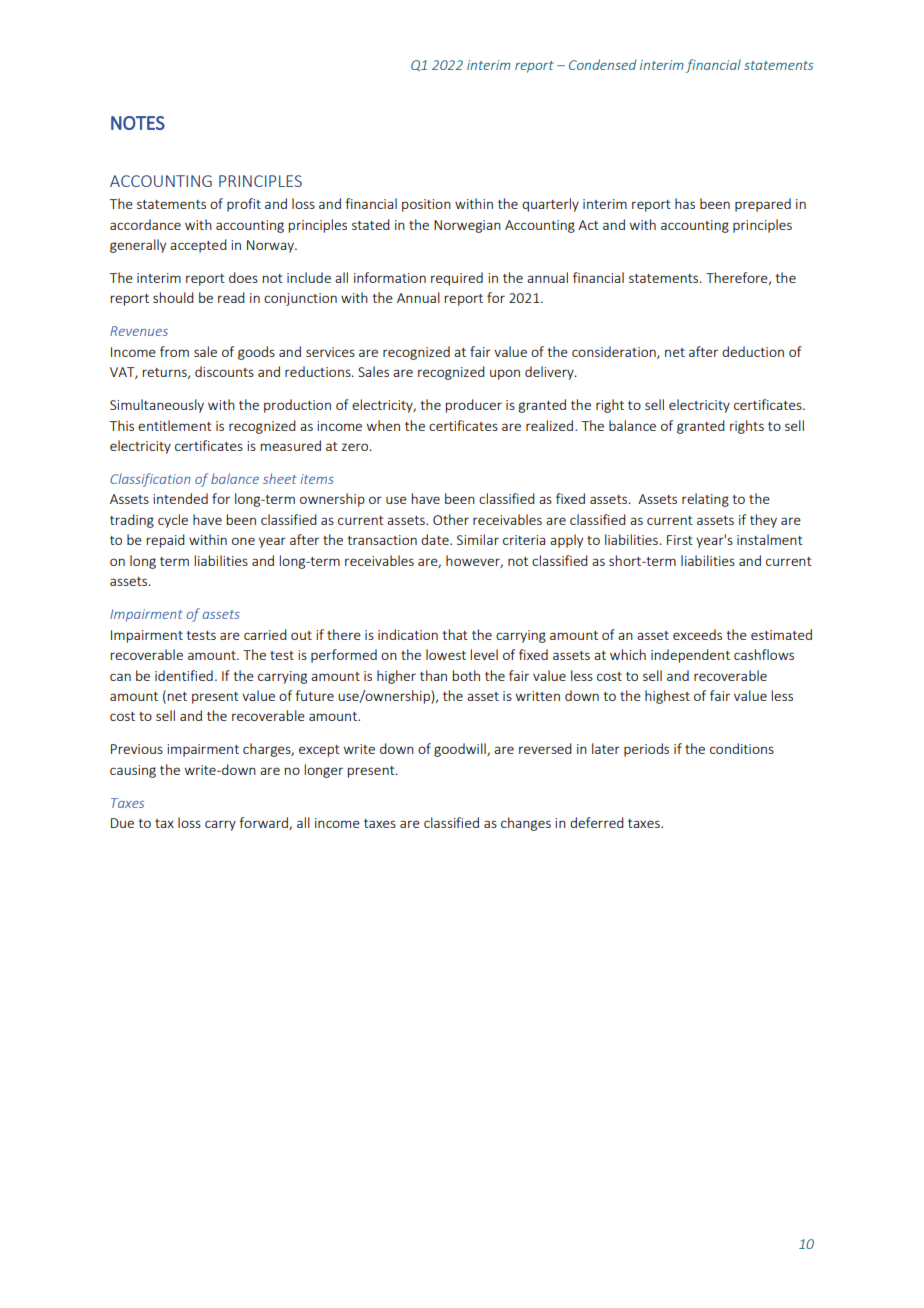  Describe the element at coordinates (224, 371) in the screenshot. I see `discounts` at that location.
